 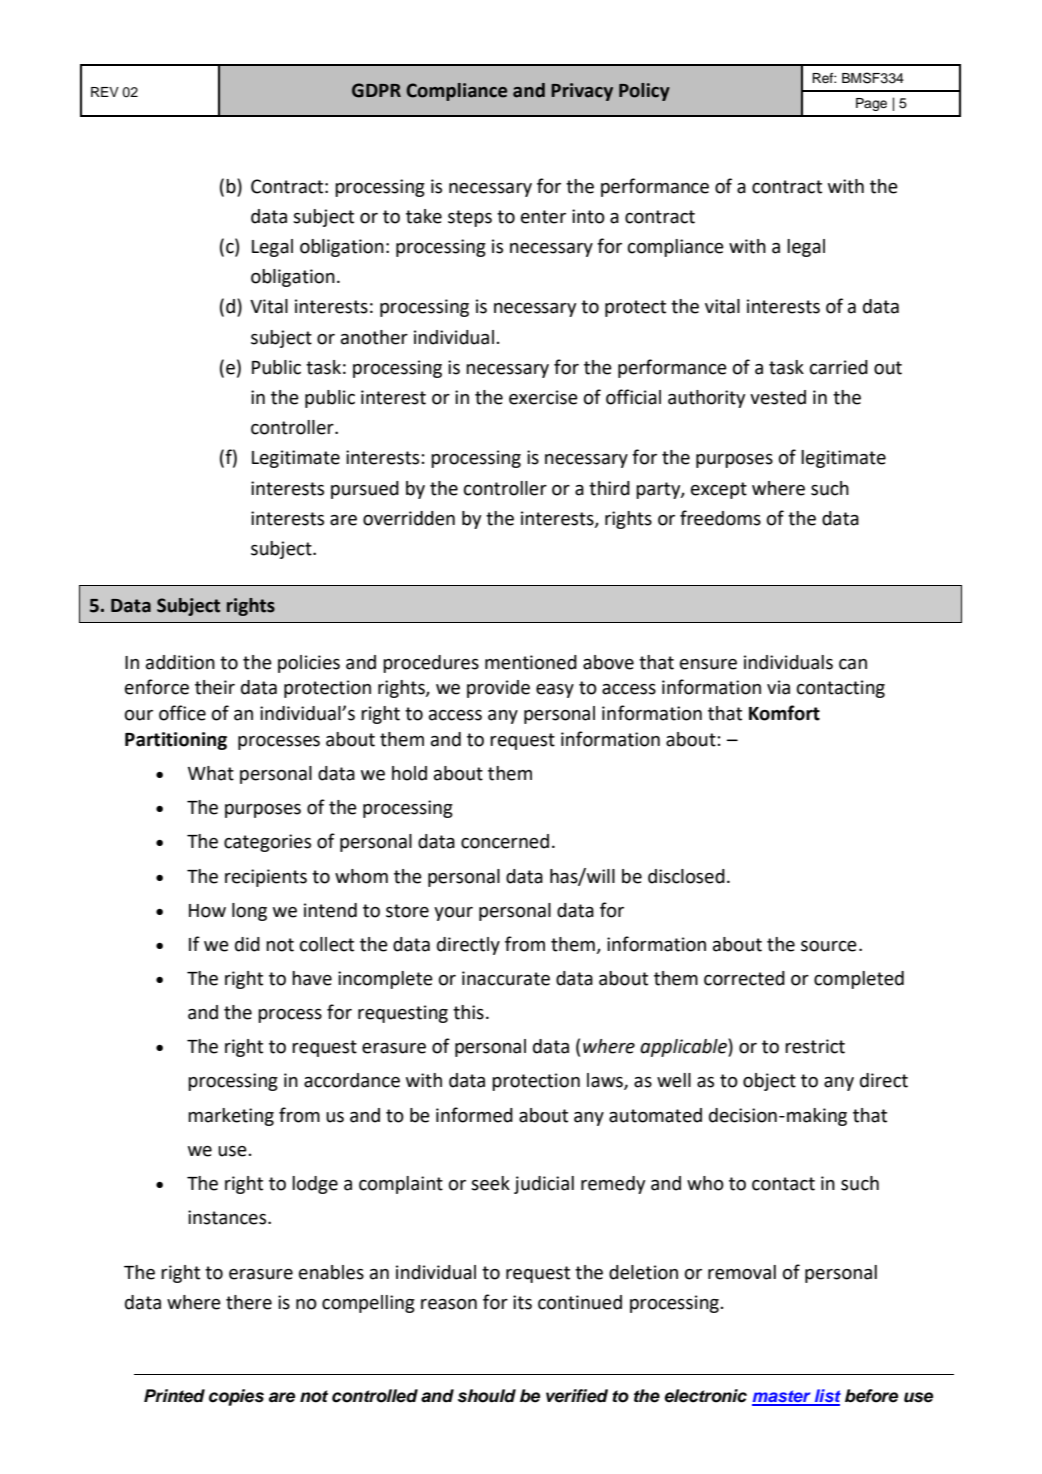 I want to click on pursued, so click(x=365, y=490).
